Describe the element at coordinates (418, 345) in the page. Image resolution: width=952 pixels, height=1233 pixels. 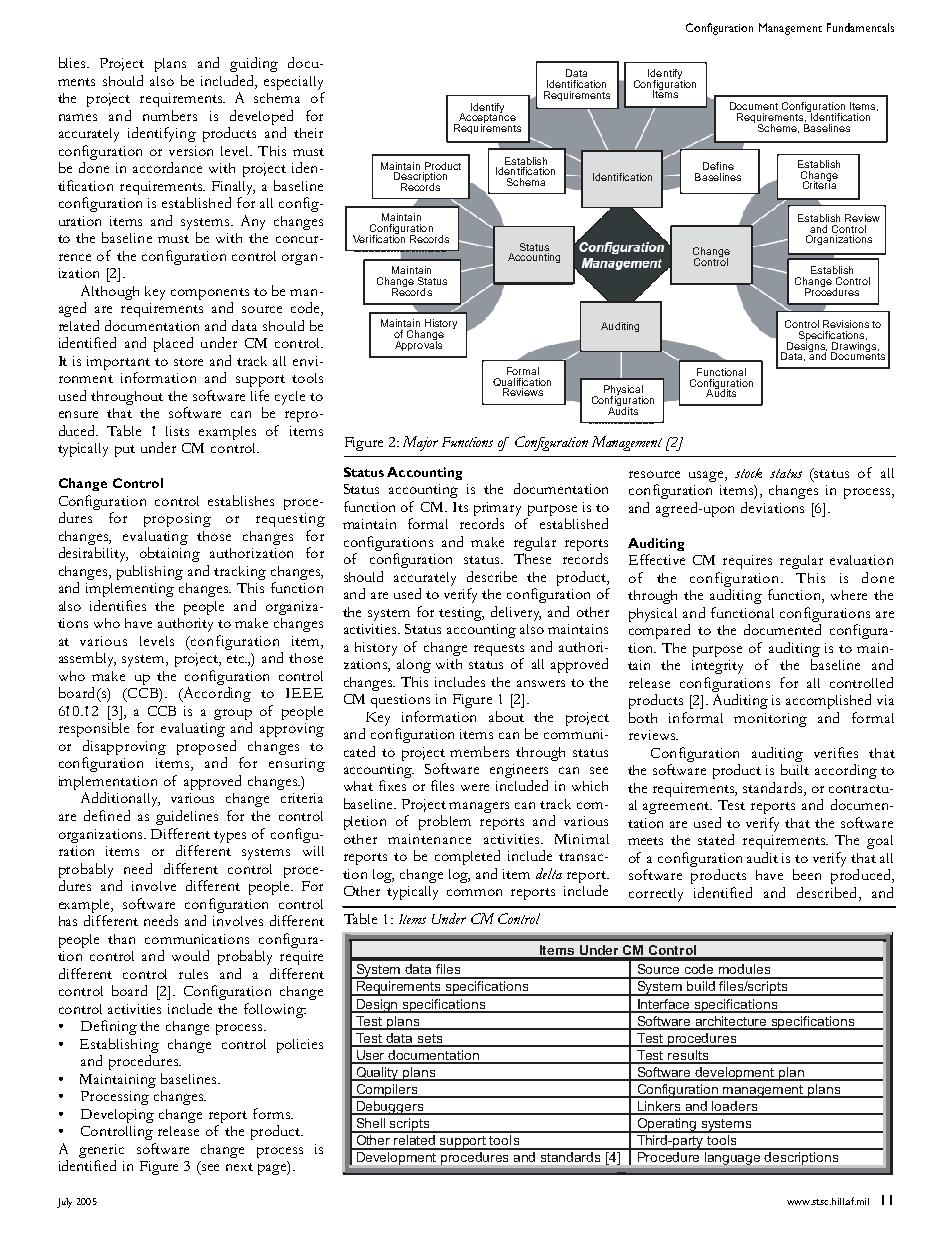
I see `Approvals` at that location.
